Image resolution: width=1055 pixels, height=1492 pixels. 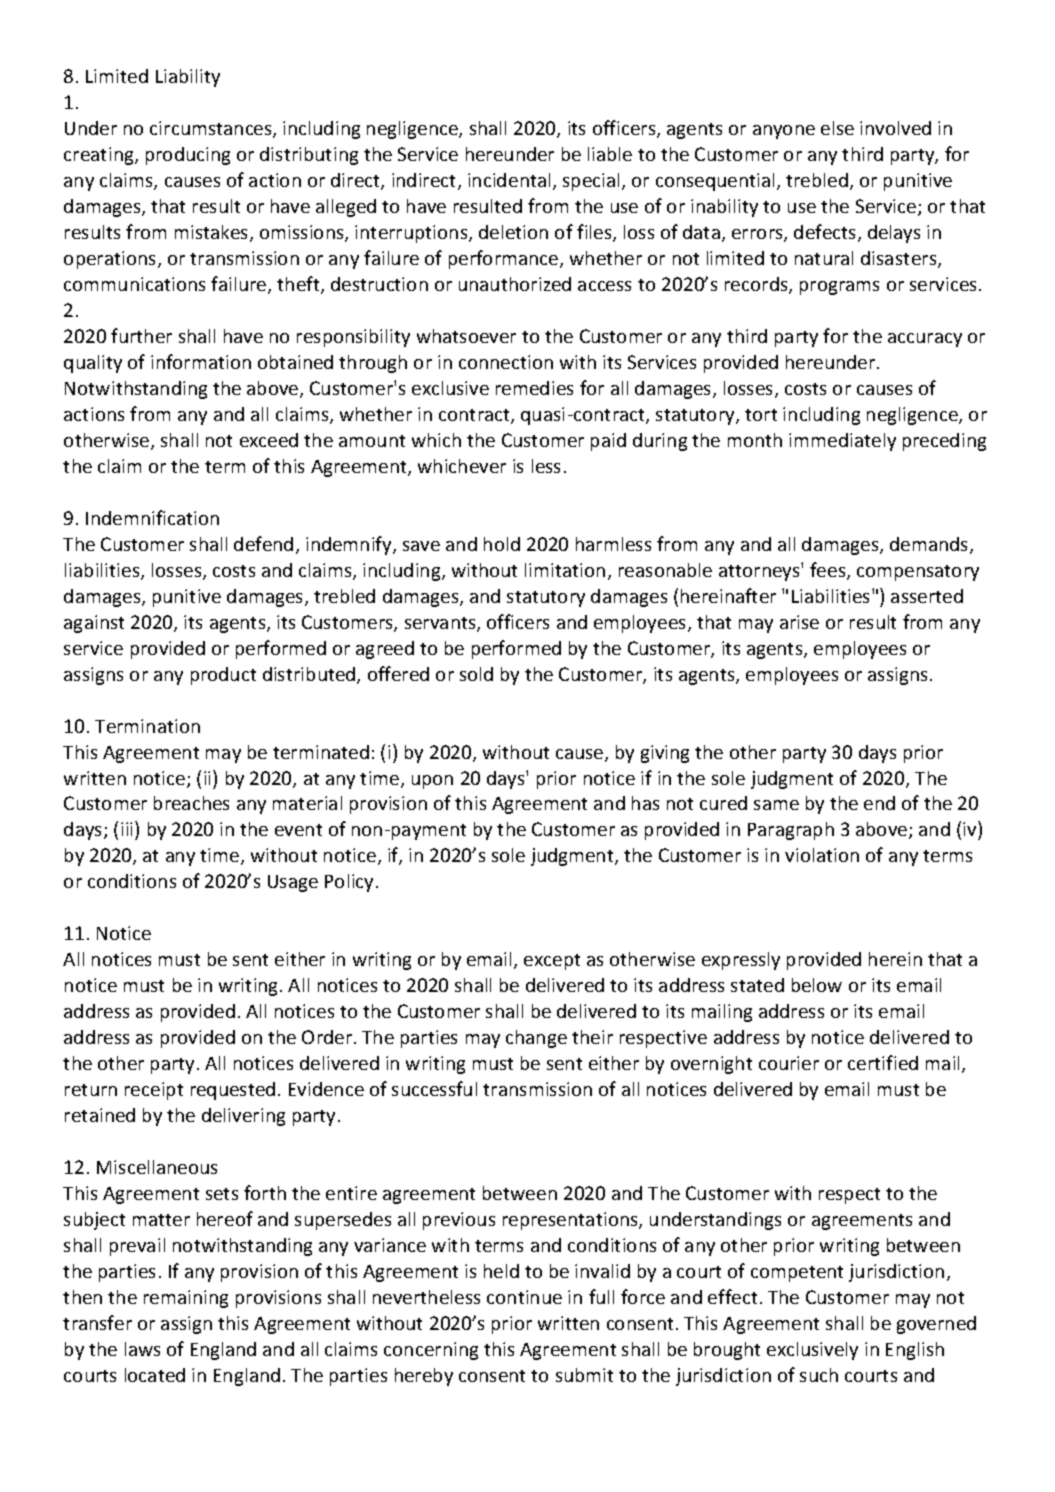 I want to click on sold, so click(x=476, y=674).
